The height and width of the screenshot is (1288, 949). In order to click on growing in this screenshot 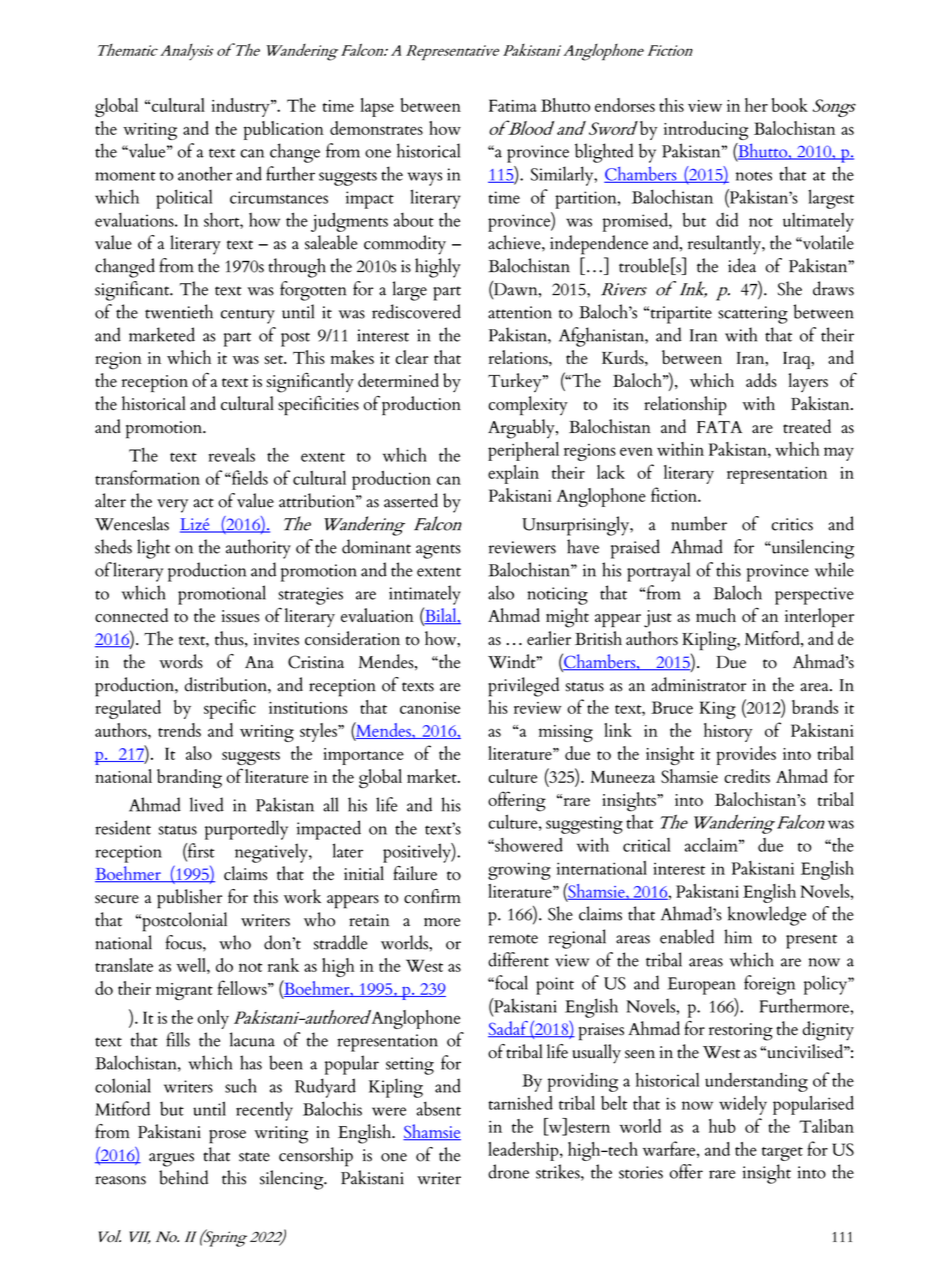, I will do `click(519, 871)`.
